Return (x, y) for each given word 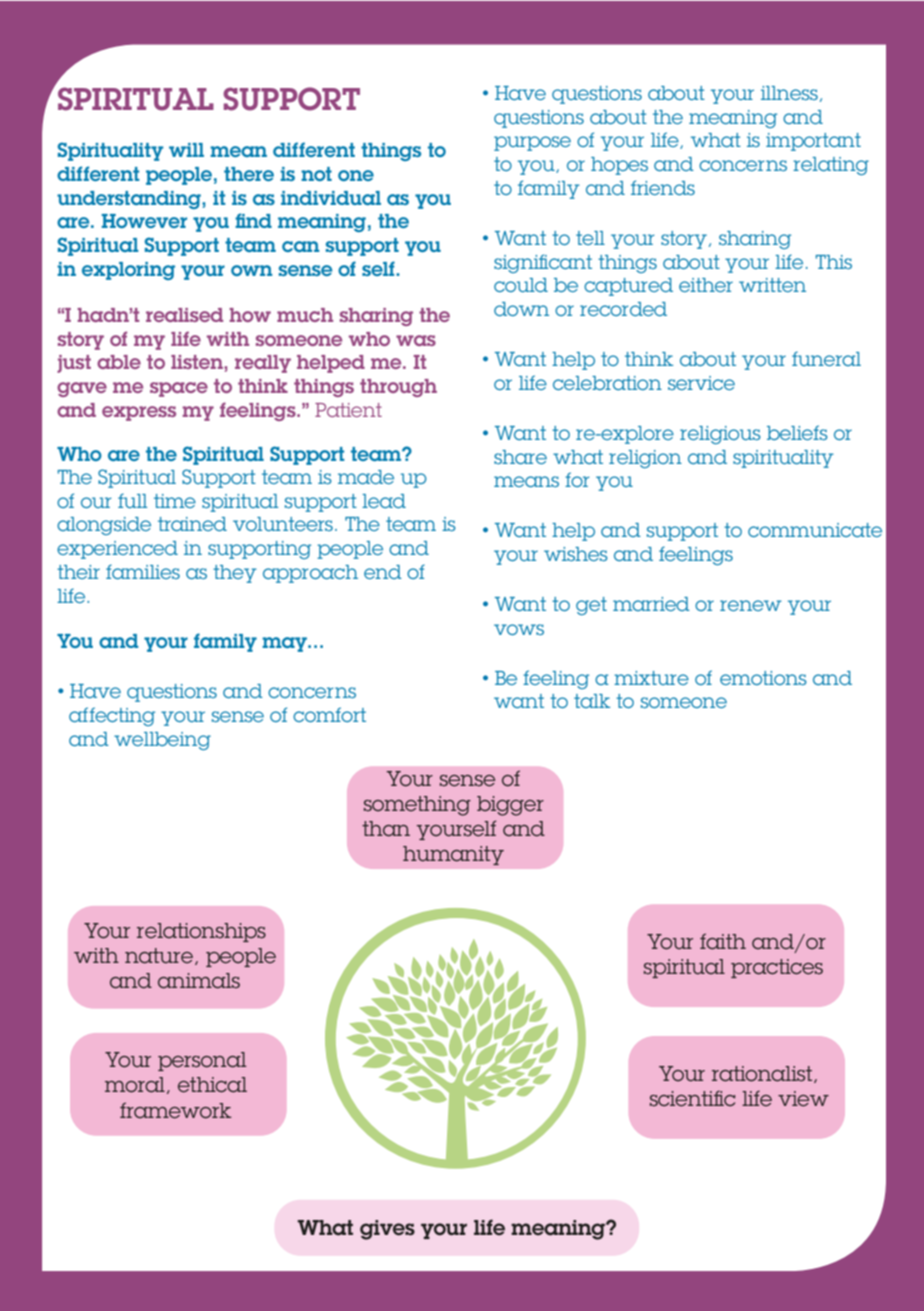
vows (519, 629)
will (186, 150)
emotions (763, 678)
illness (789, 93)
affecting (112, 716)
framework (176, 1110)
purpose (532, 143)
